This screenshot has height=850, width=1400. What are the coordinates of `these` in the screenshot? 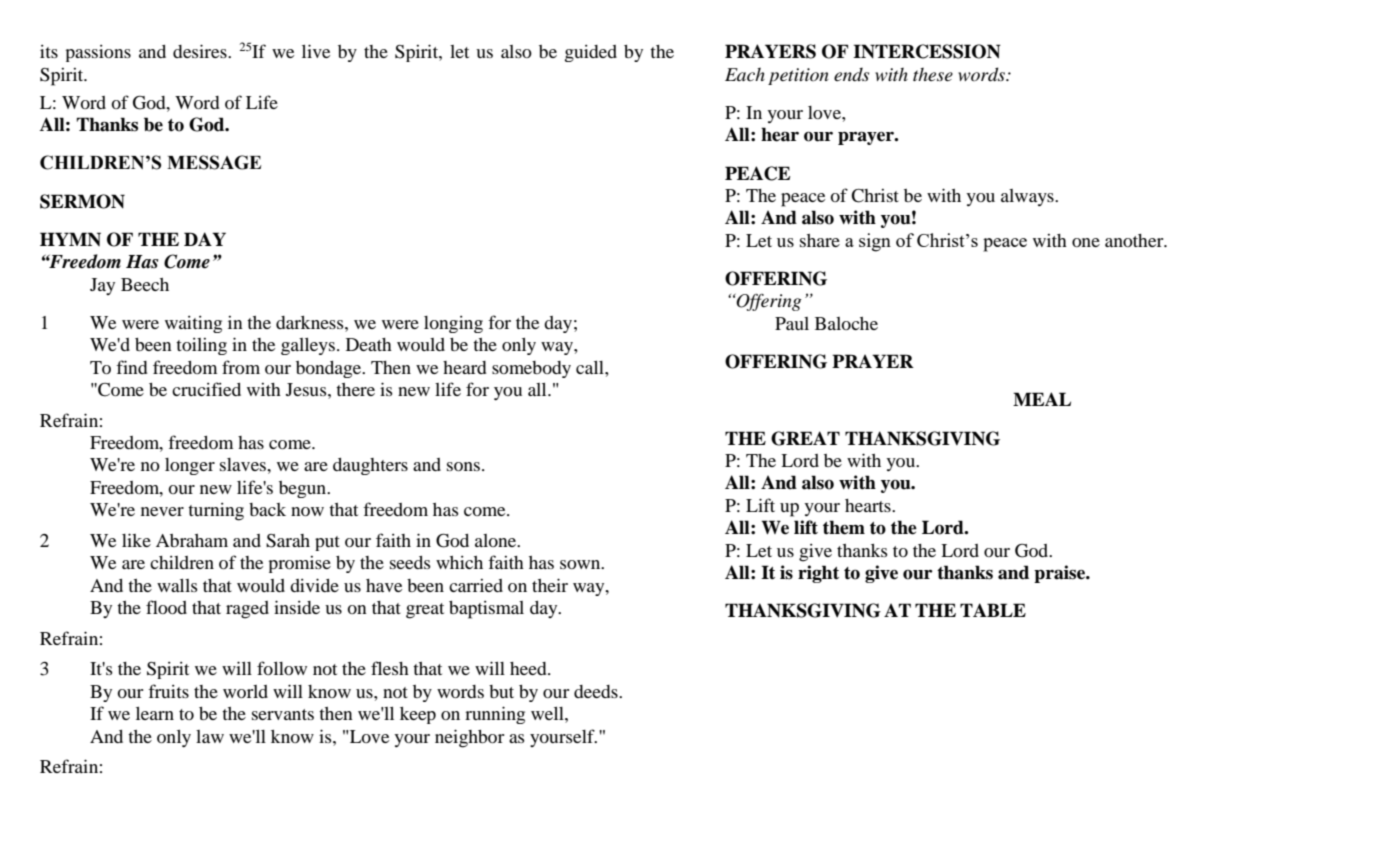 It's located at (933, 75).
